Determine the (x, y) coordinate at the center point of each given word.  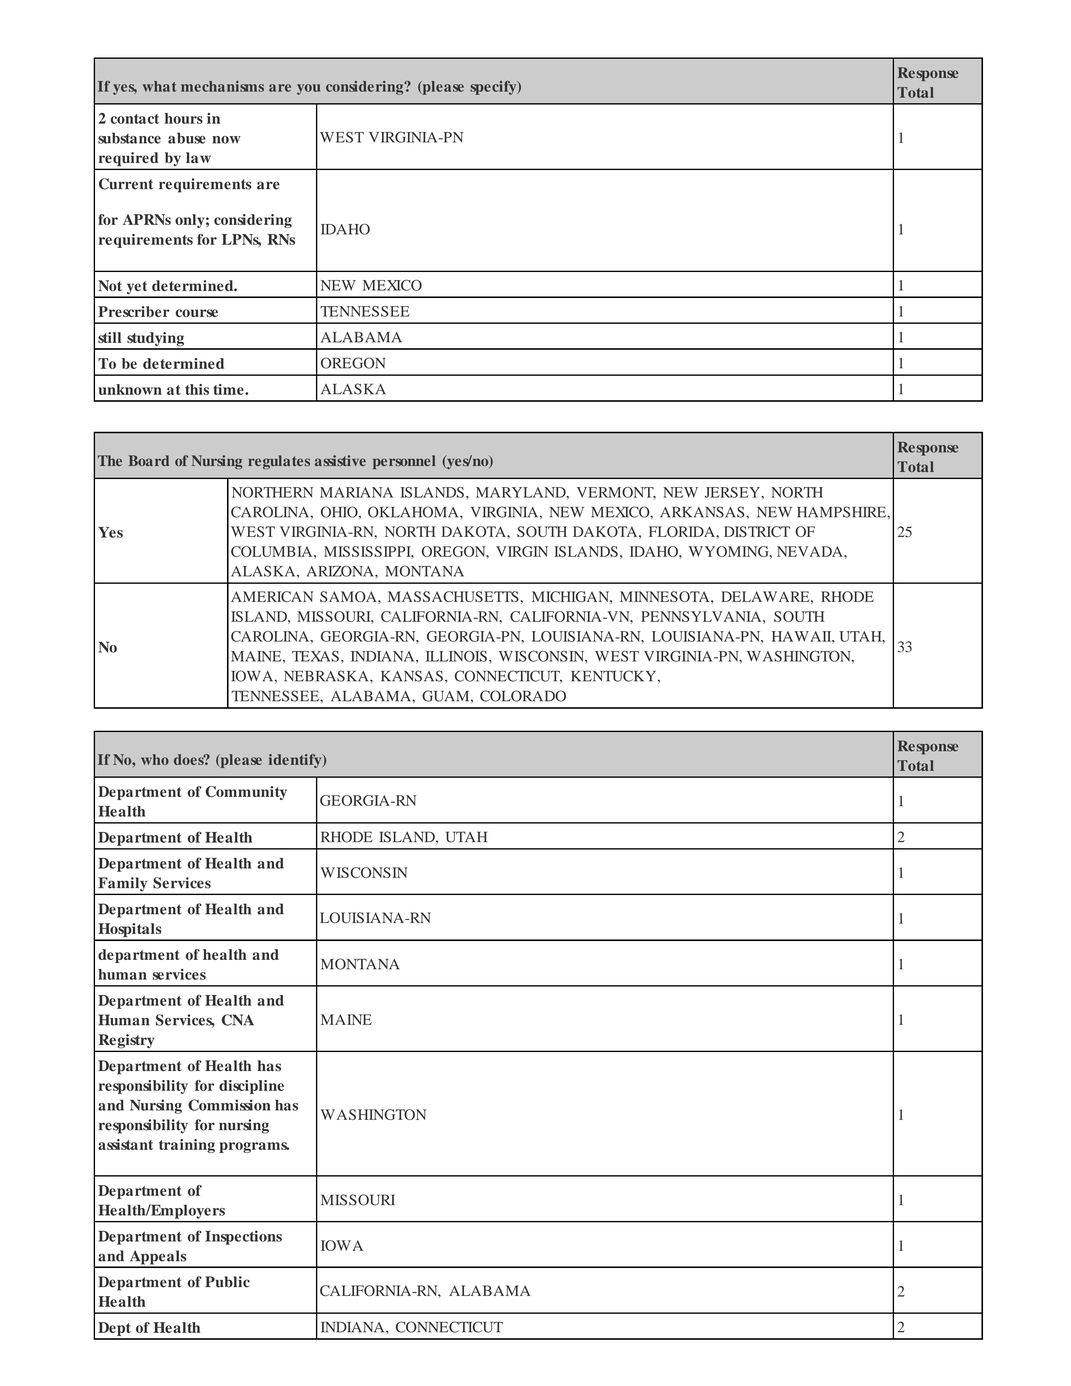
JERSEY (733, 492)
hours (184, 118)
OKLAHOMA (414, 512)
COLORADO (523, 696)
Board (149, 460)
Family (123, 885)
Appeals (158, 1258)
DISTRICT (757, 531)
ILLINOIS (456, 656)
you (308, 89)
